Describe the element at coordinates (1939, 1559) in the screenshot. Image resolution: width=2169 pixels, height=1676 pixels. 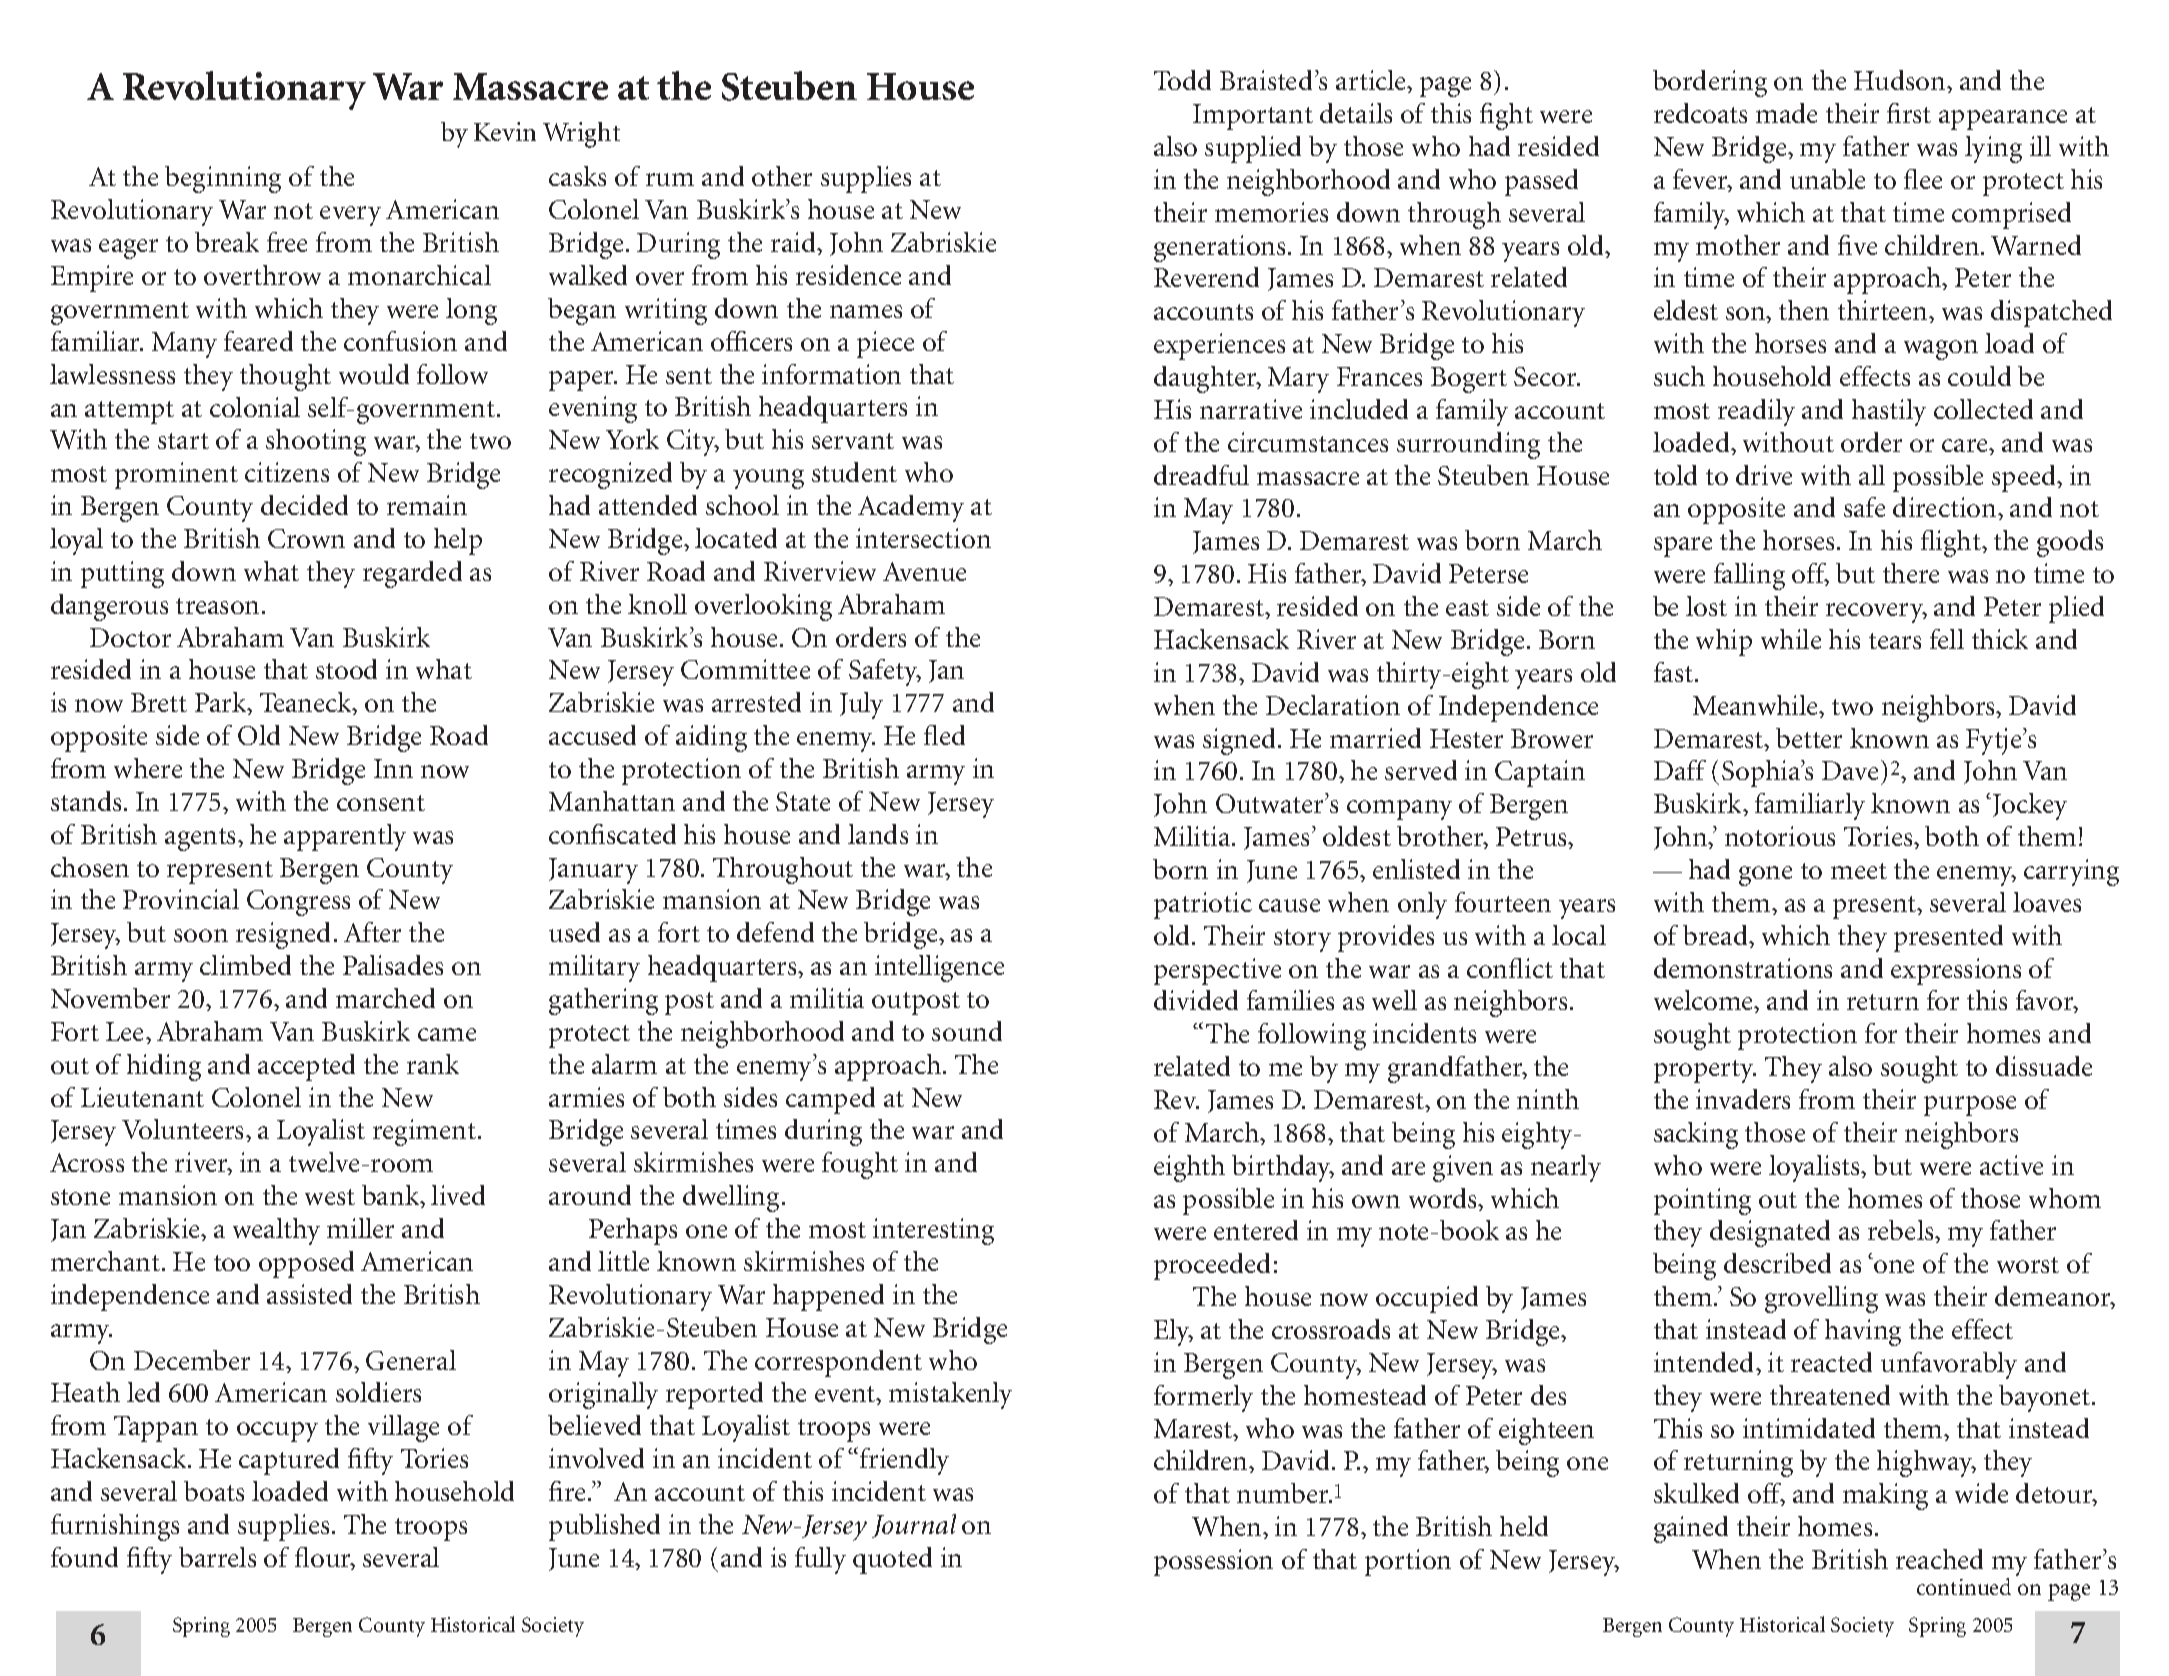
I see `reached` at that location.
